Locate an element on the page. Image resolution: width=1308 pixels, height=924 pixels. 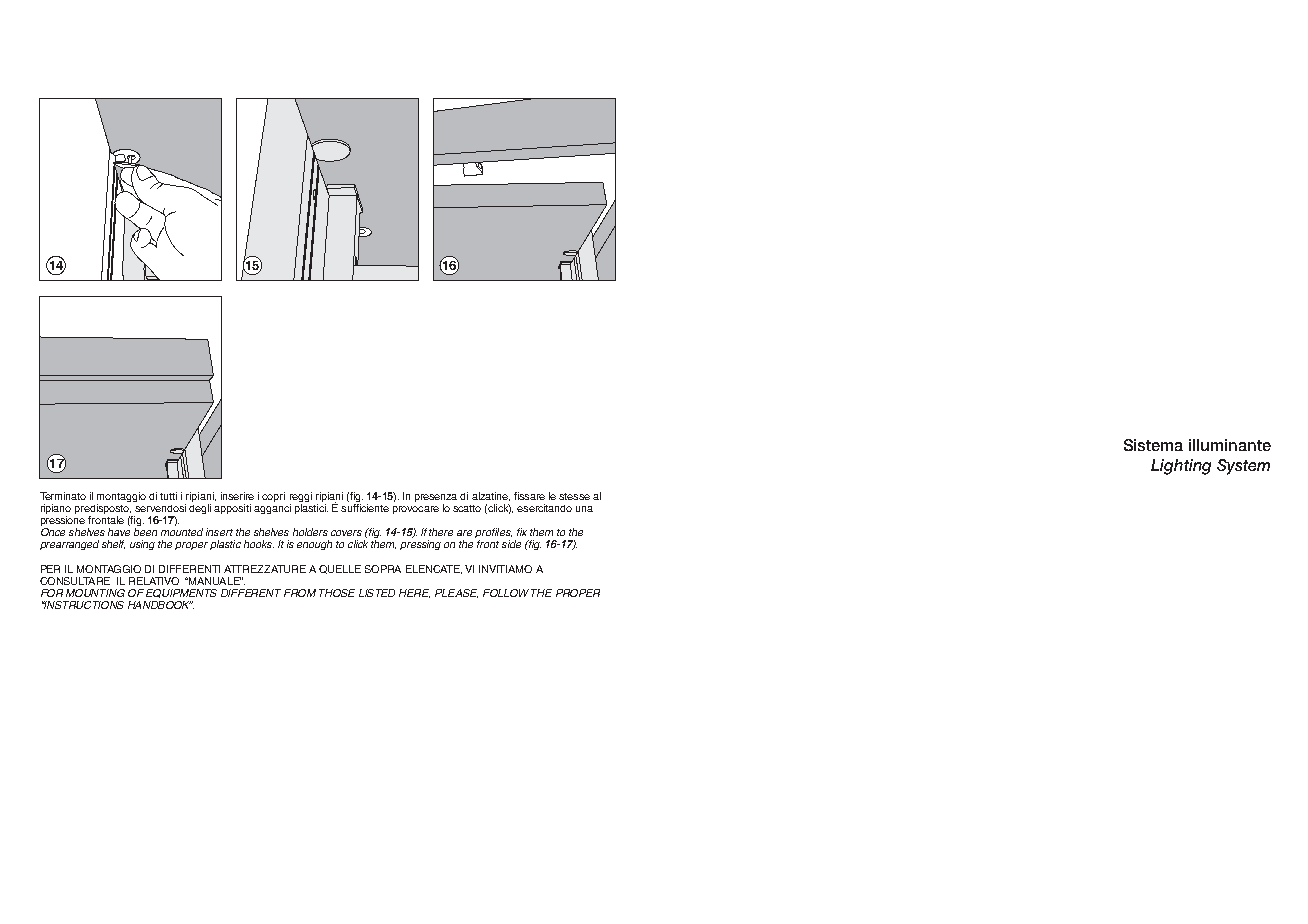
fix is located at coordinates (522, 532).
